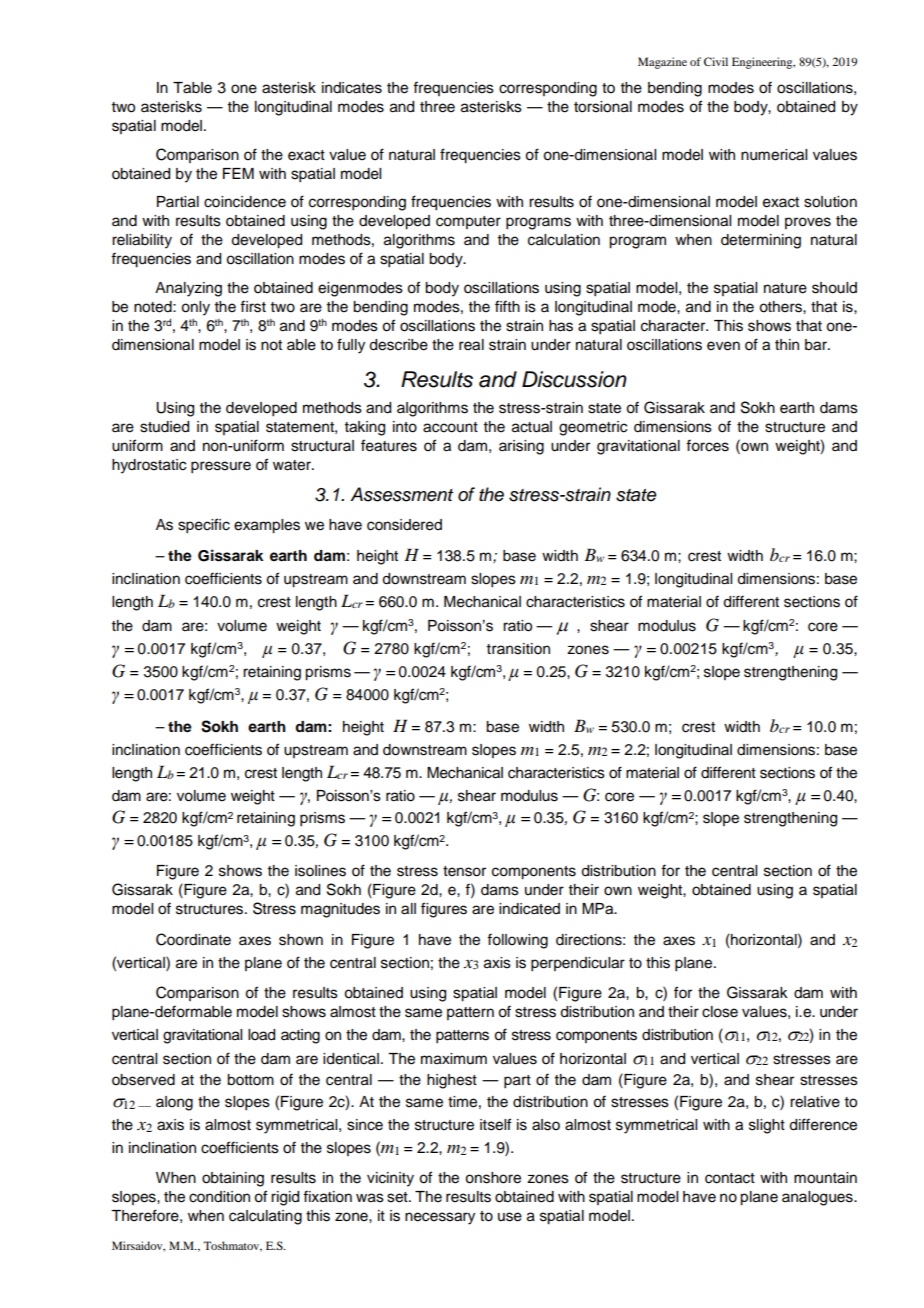  What do you see at coordinates (720, 1012) in the document?
I see `close` at bounding box center [720, 1012].
